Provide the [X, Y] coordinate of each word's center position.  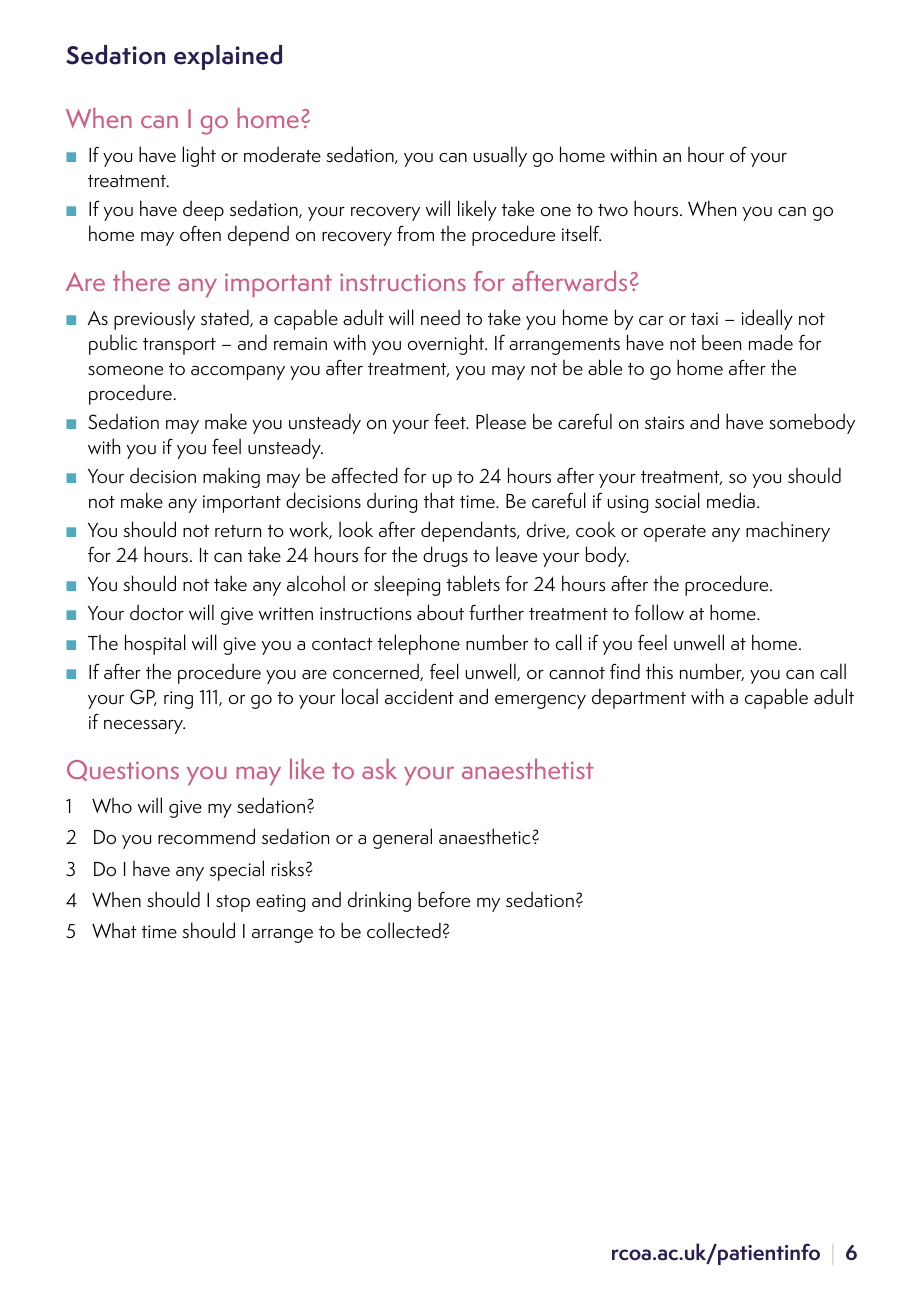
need [440, 317]
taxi [704, 318]
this [659, 671]
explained [228, 57]
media [731, 500]
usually [500, 156]
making [231, 477]
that [439, 500]
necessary [144, 727]
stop [233, 903]
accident [419, 696]
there [141, 281]
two [613, 210]
